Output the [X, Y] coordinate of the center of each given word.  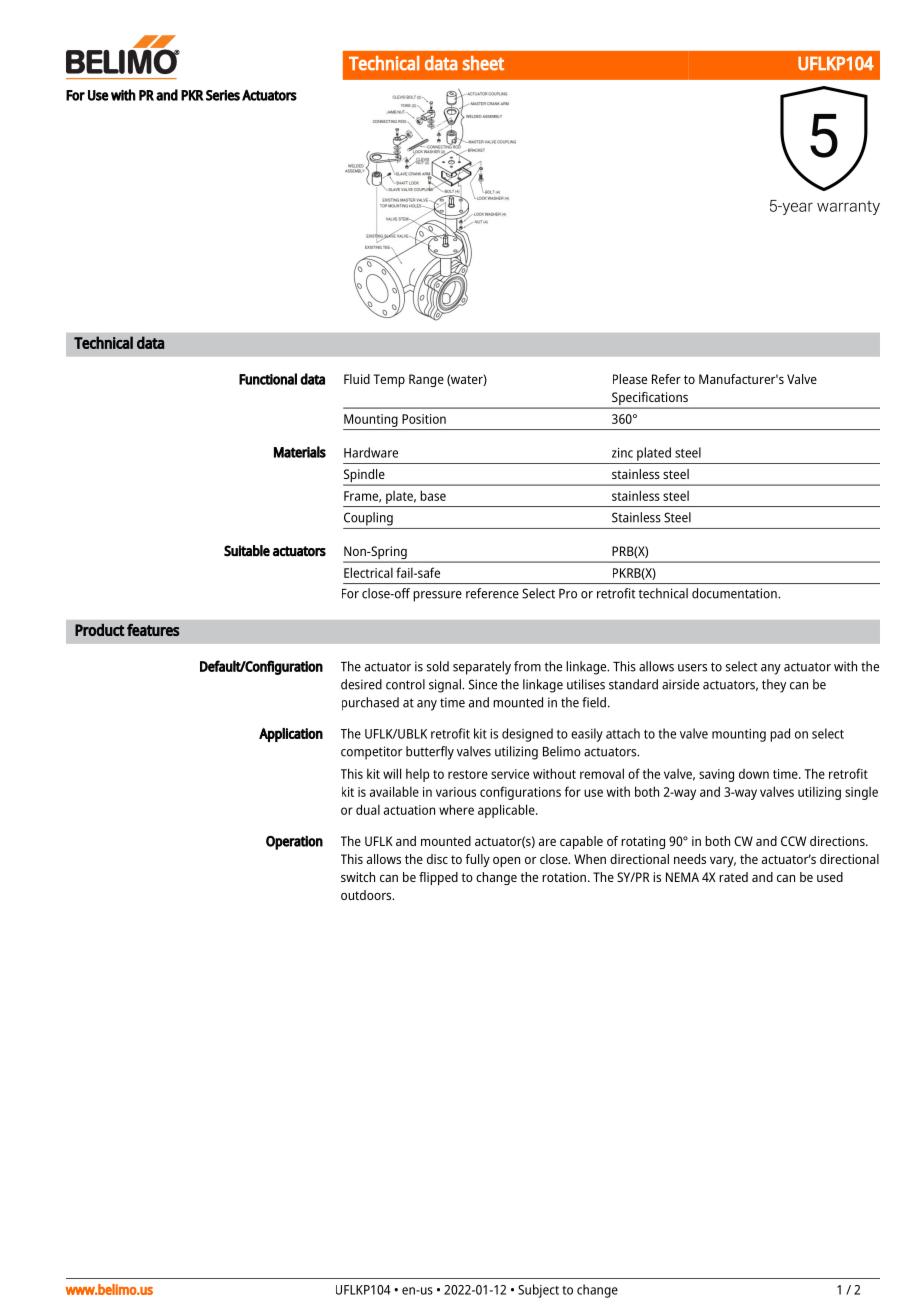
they [774, 686]
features [153, 630]
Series [223, 95]
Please [630, 379]
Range [426, 380]
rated [733, 877]
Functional [268, 379]
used [830, 877]
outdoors [367, 895]
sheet [483, 63]
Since [483, 684]
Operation [294, 842]
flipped [438, 878]
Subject [538, 1291]
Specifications [650, 400]
